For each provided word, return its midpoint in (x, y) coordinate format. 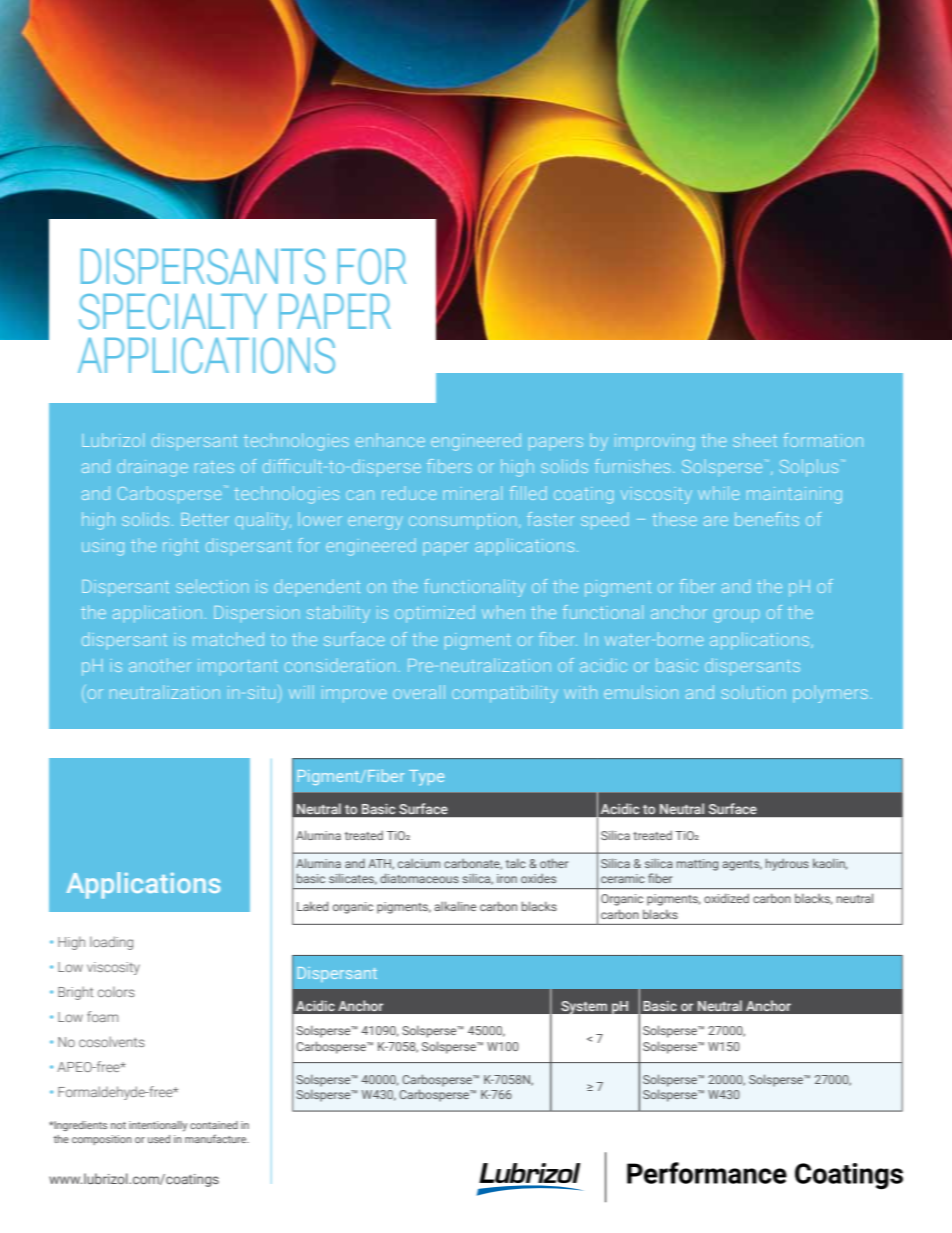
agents (742, 865)
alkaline (455, 906)
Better (205, 519)
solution (753, 692)
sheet (755, 440)
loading (111, 943)
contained (214, 1125)
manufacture (217, 1138)
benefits (767, 519)
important (238, 667)
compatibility (505, 694)
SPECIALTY (173, 312)
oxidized (726, 898)
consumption (462, 521)
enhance (390, 440)
